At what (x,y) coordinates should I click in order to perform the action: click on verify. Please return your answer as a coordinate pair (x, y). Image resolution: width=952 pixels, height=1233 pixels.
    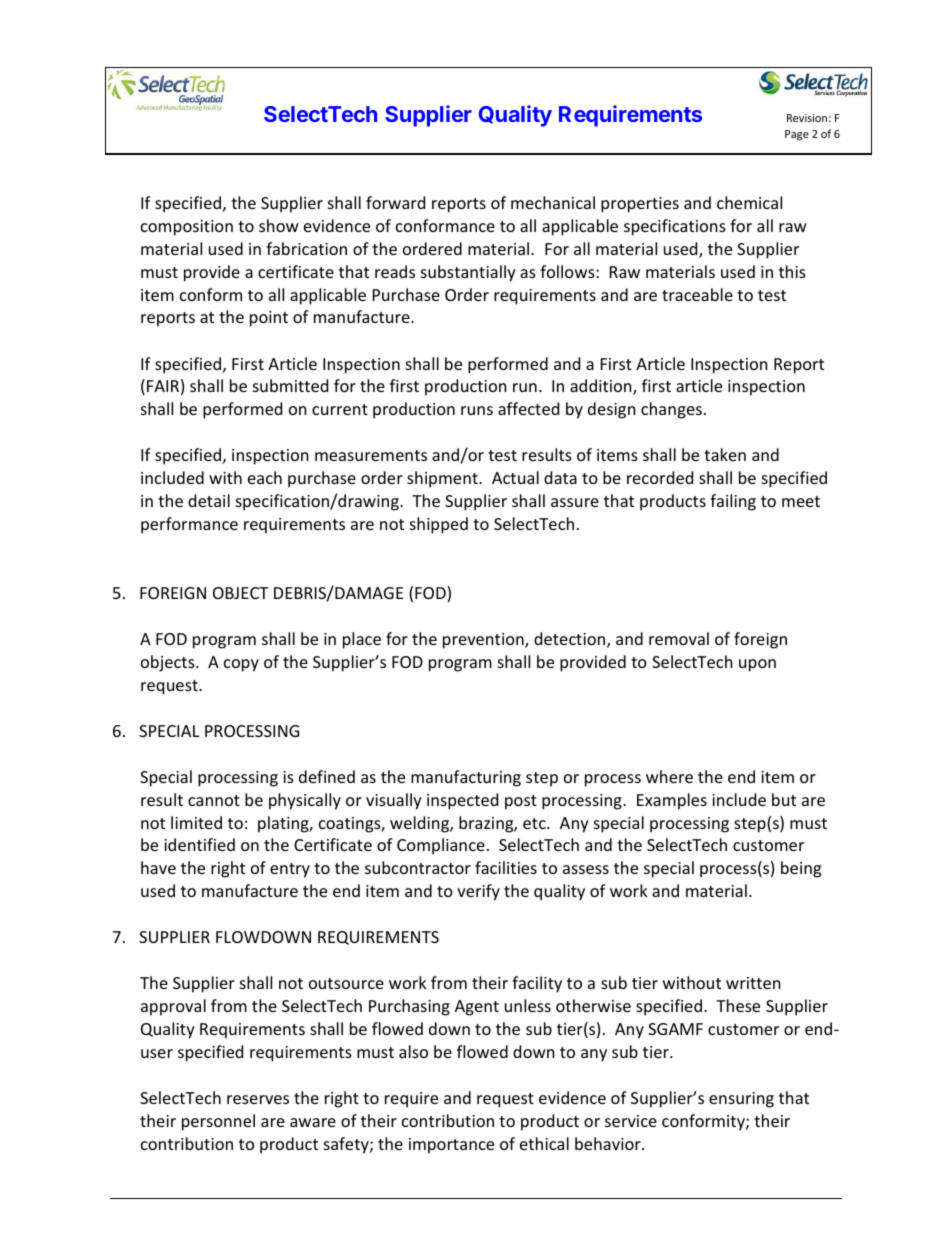
    Looking at the image, I should click on (478, 892).
